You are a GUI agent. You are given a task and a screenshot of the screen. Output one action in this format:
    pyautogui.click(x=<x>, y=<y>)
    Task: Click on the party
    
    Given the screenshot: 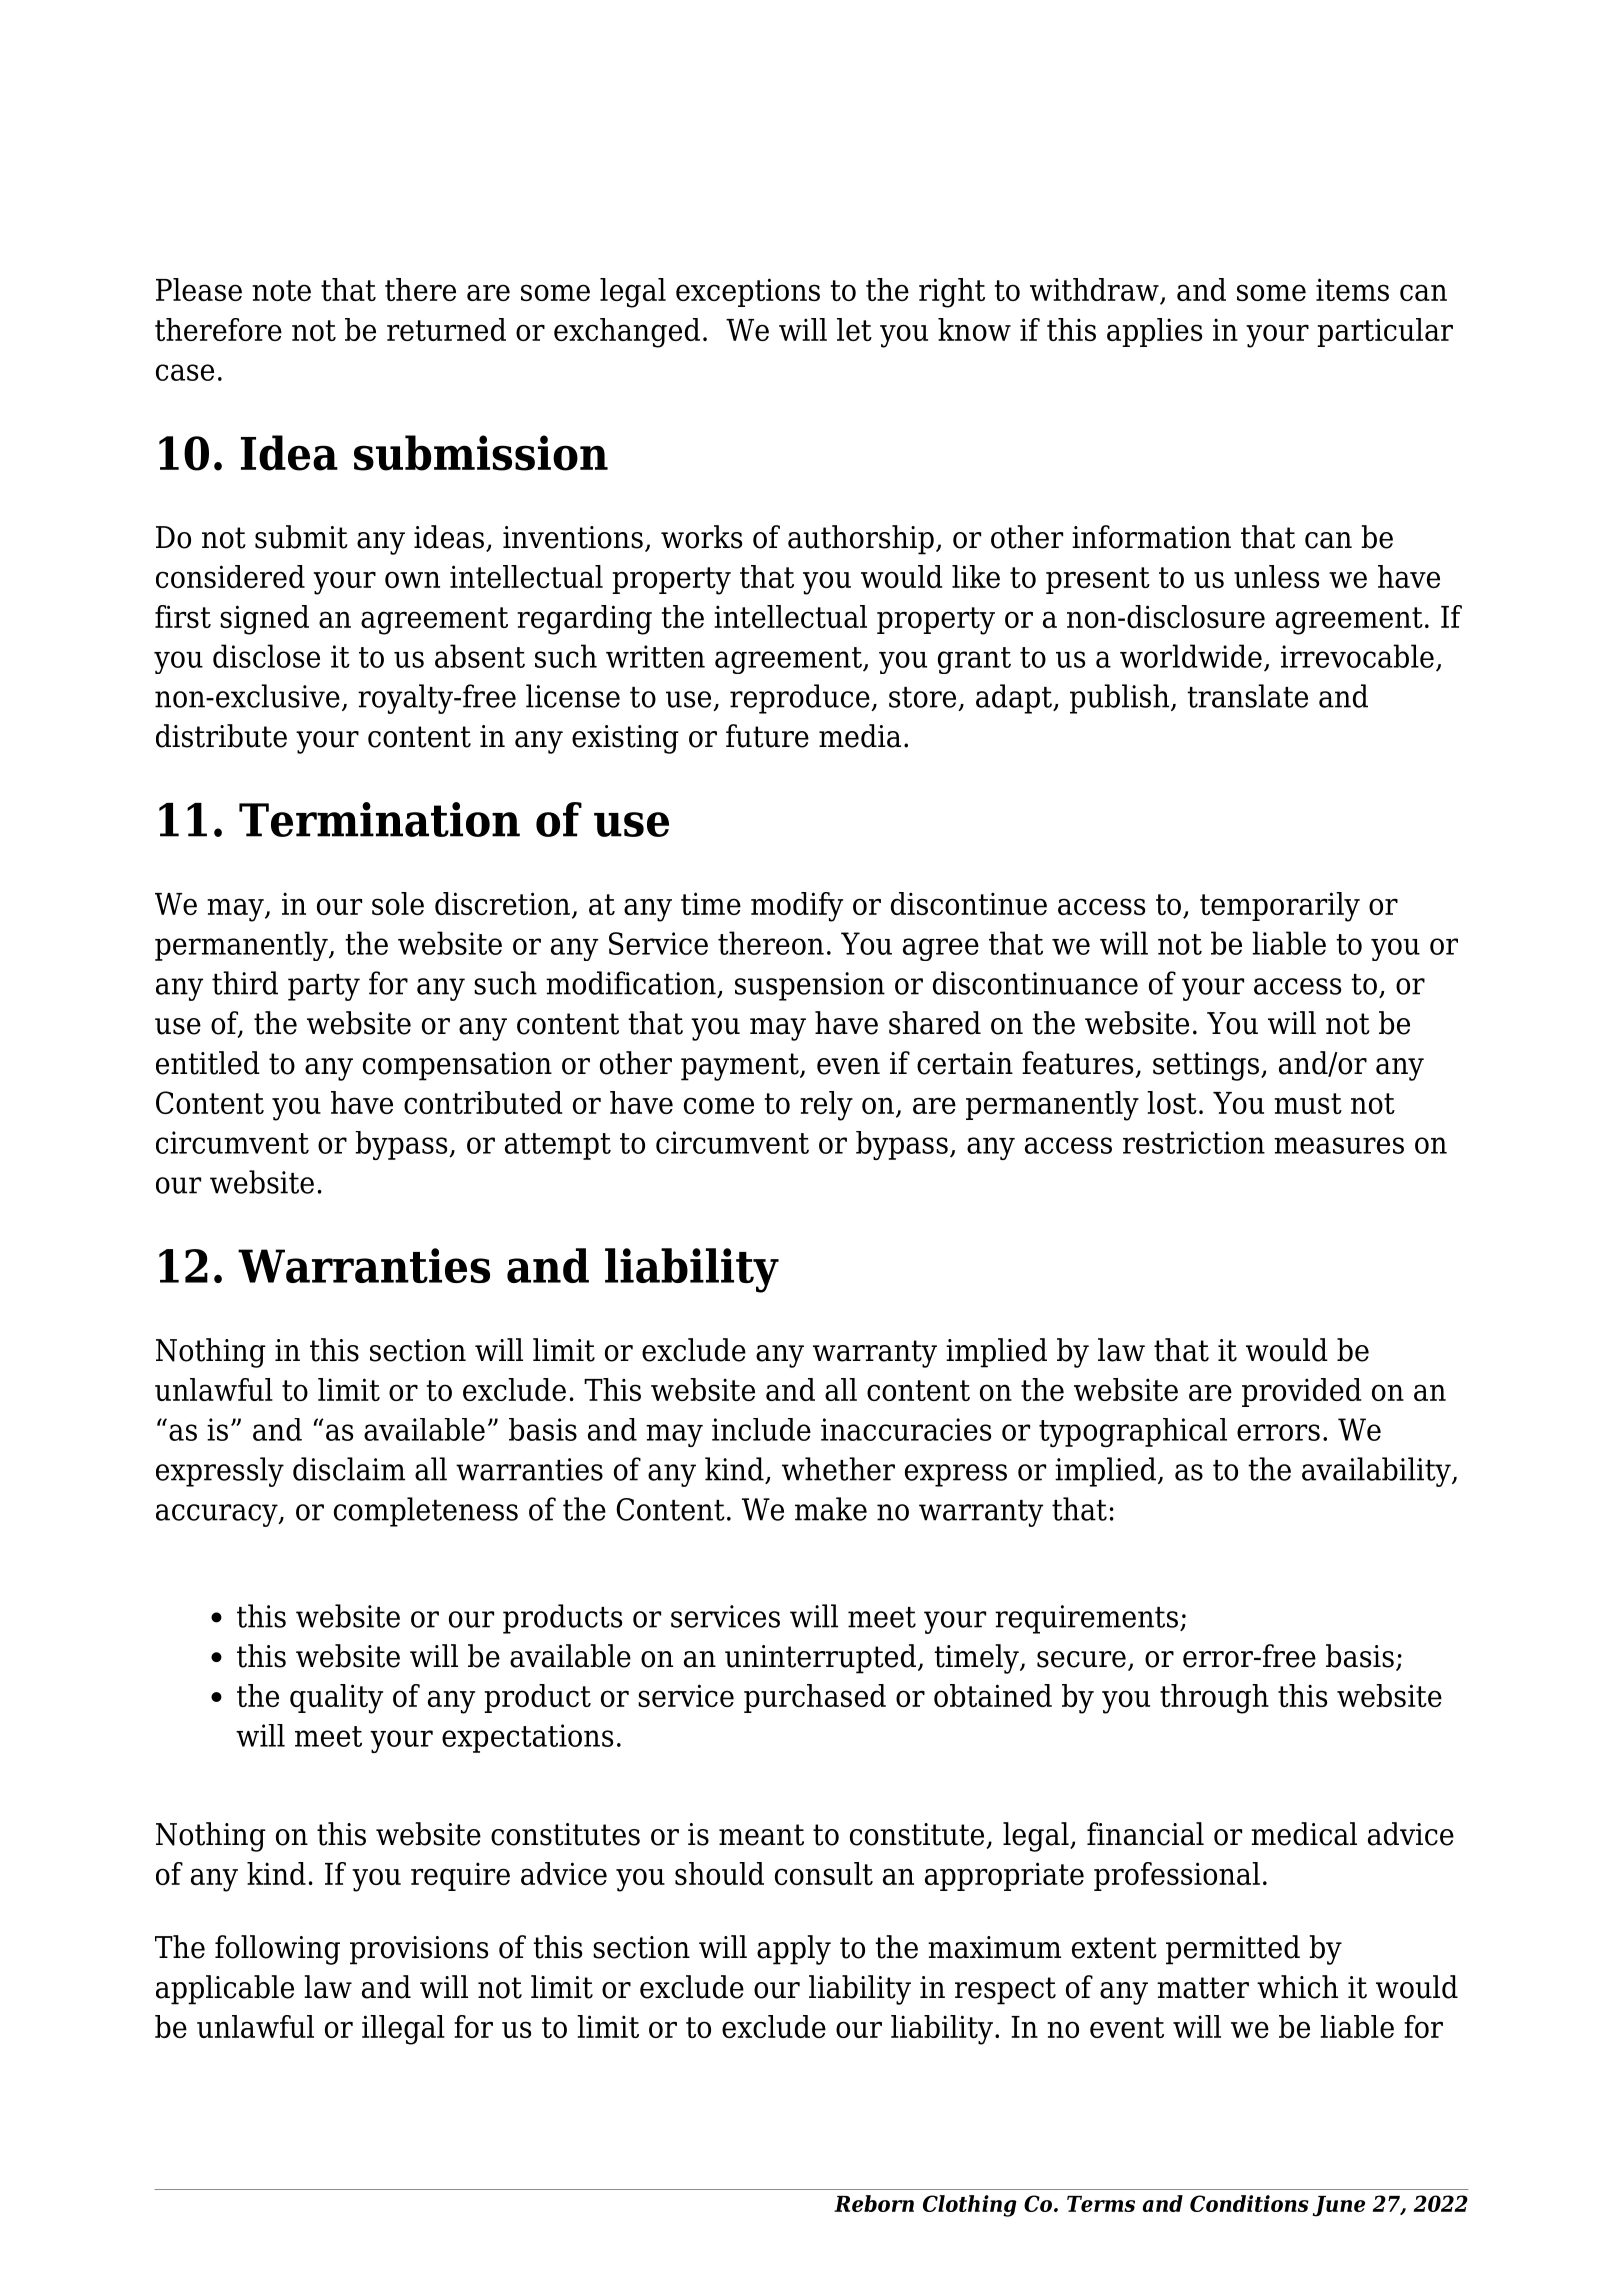 What is the action you would take?
    pyautogui.click(x=324, y=987)
